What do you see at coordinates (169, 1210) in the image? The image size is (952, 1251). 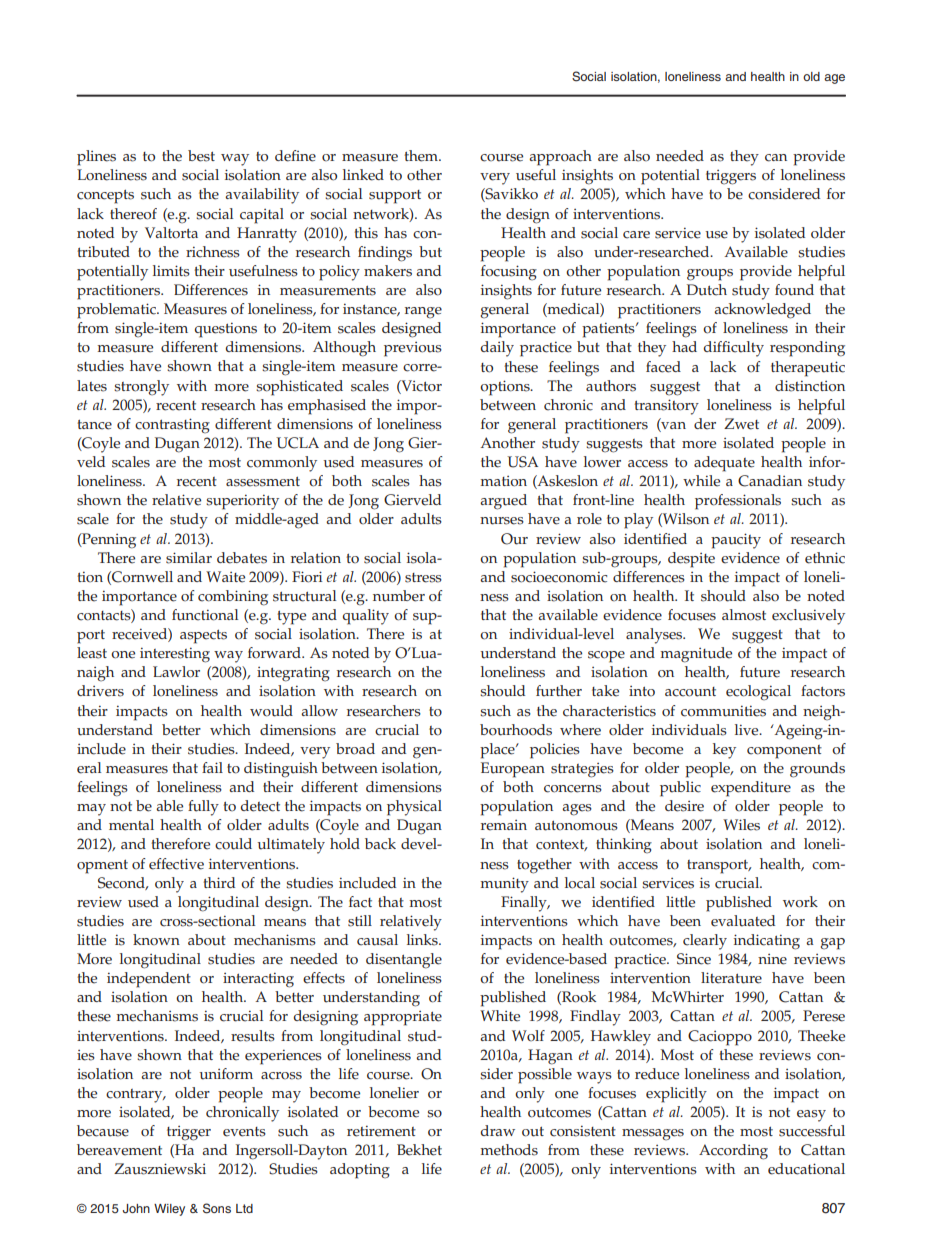 I see `Wiley` at bounding box center [169, 1210].
